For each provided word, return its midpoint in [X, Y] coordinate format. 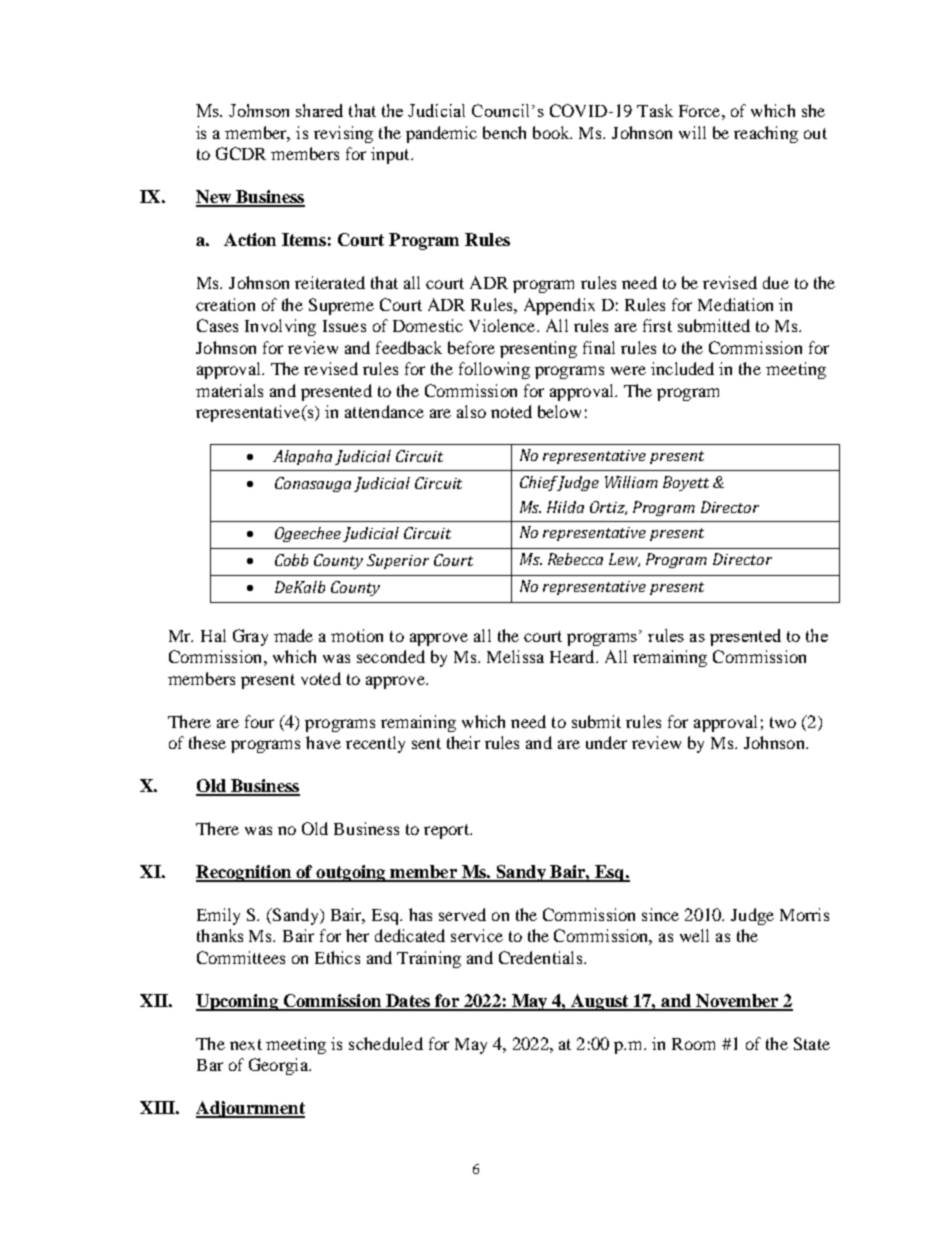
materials [229, 390]
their [463, 742]
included [682, 368]
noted [511, 411]
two [783, 722]
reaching [766, 134]
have [323, 742]
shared [319, 110]
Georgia [279, 1066]
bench [504, 132]
